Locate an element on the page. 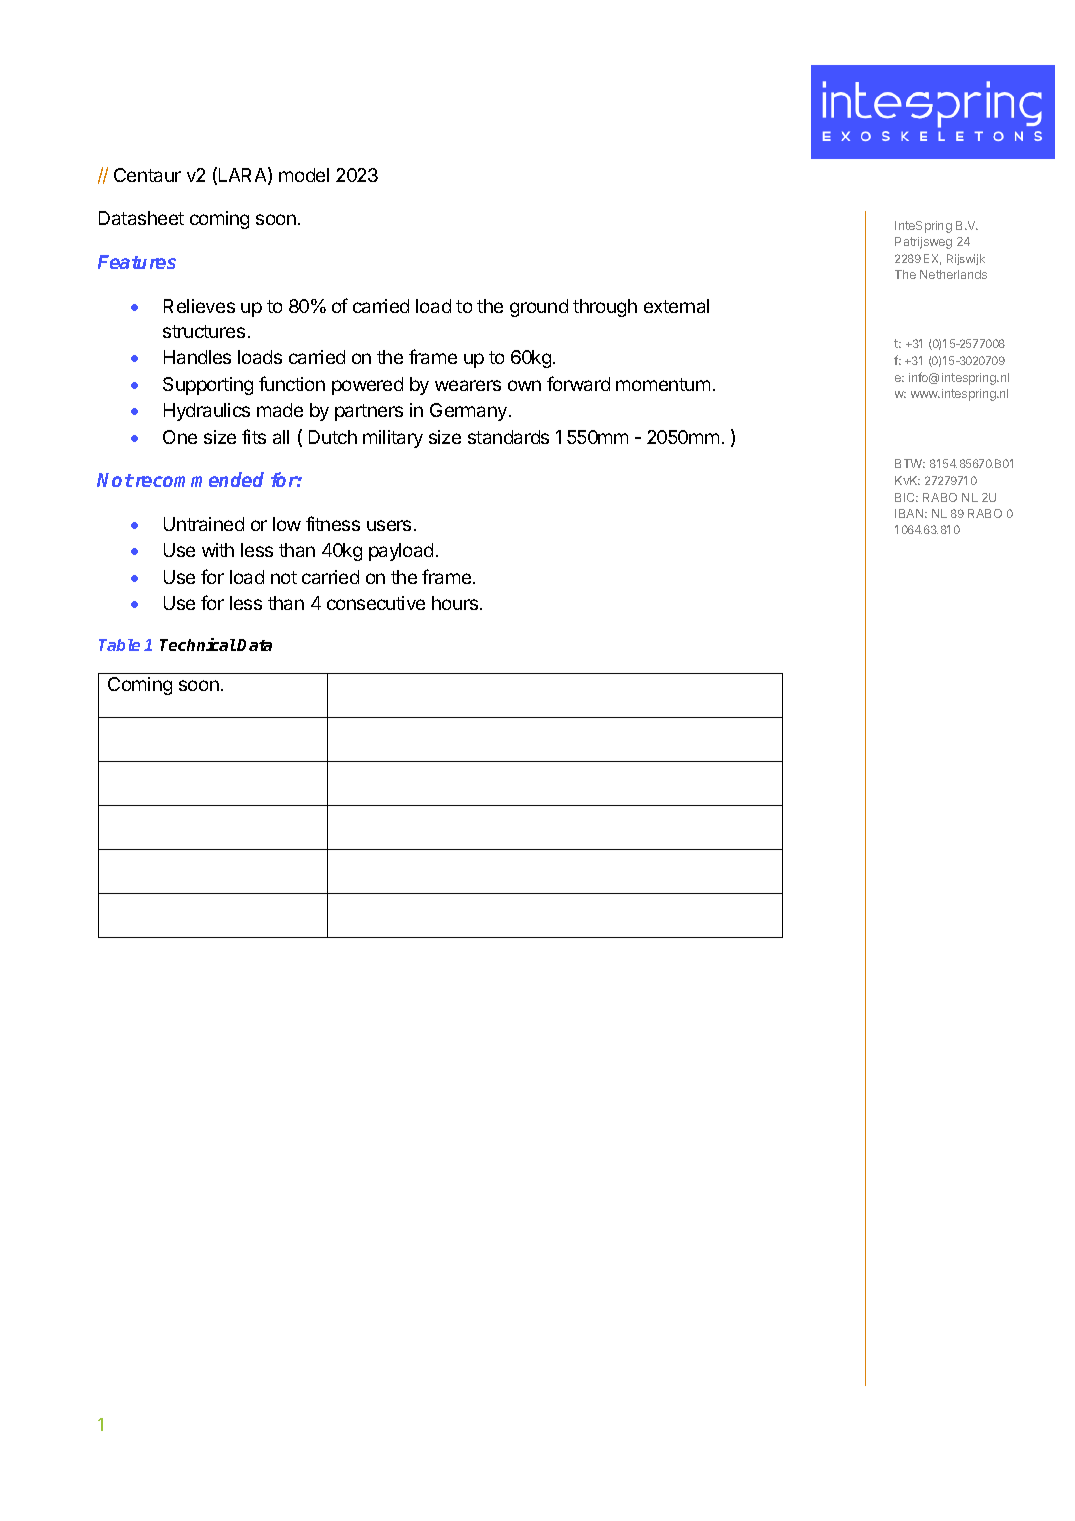  Centaur is located at coordinates (147, 175).
